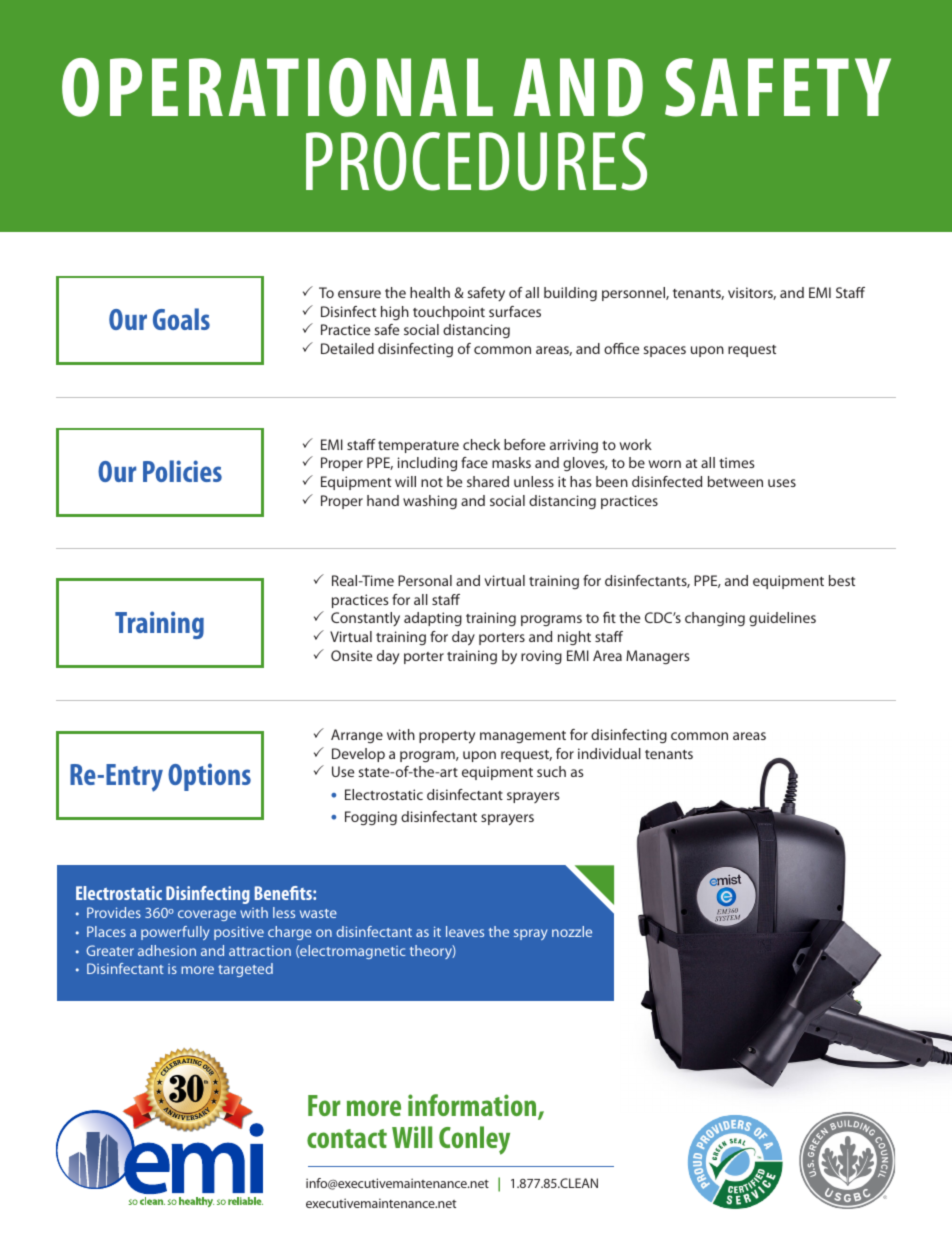 Image resolution: width=952 pixels, height=1233 pixels. I want to click on Conley, so click(474, 1140).
